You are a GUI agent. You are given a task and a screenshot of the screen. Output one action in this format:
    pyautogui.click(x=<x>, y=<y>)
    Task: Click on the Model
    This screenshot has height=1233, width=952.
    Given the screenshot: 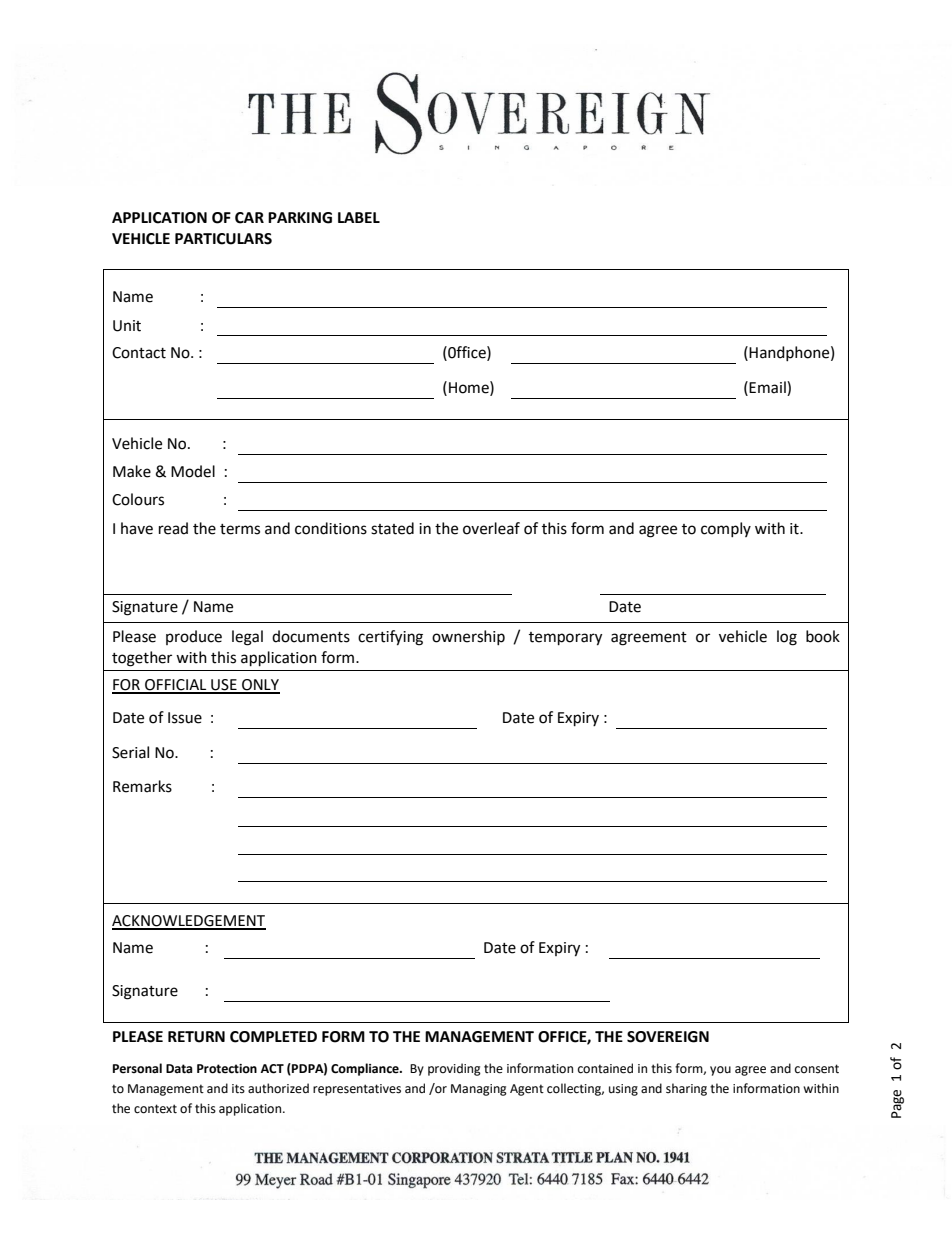 What is the action you would take?
    pyautogui.click(x=193, y=471)
